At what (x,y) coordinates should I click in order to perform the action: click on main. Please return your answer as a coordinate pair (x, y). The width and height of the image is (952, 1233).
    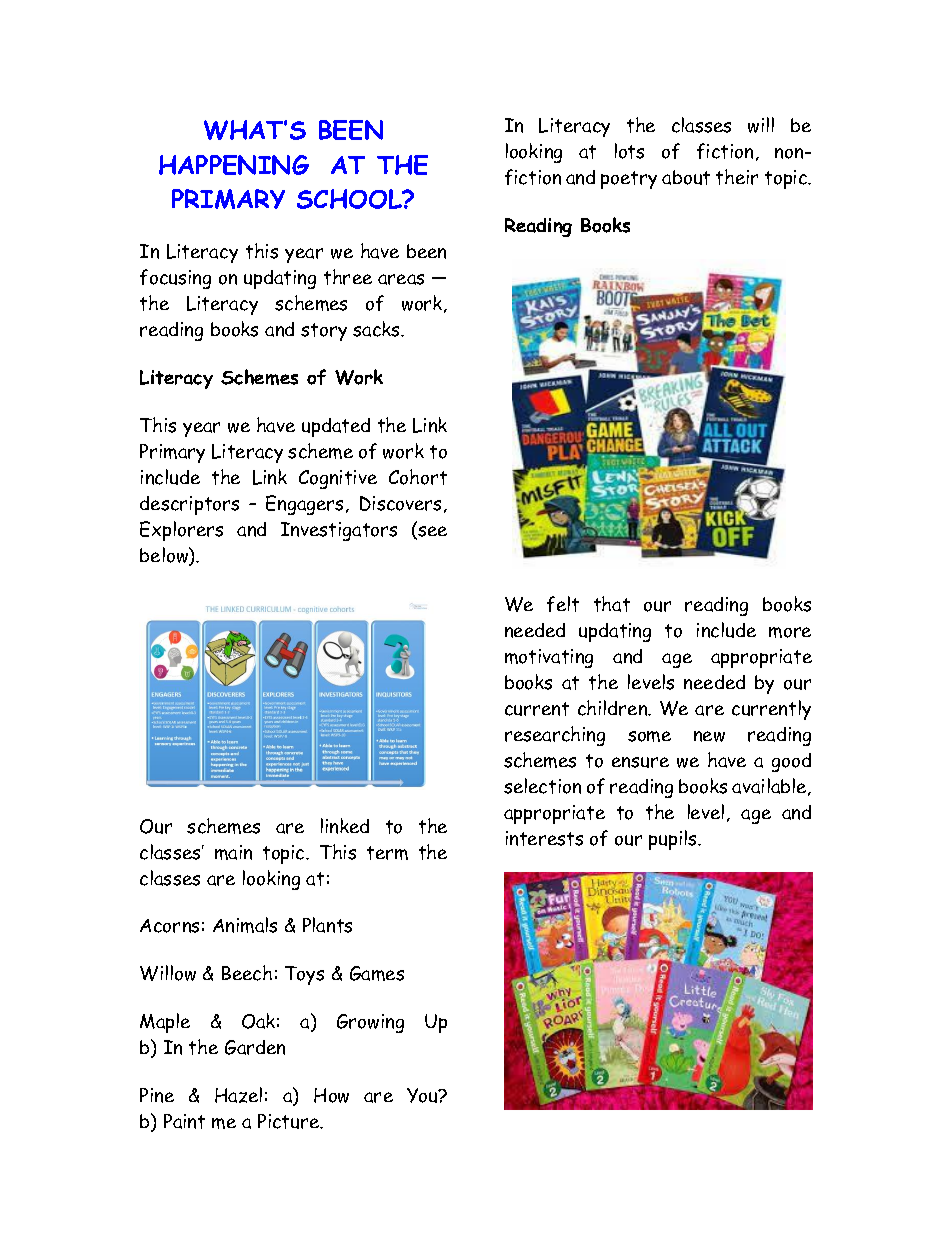
    Looking at the image, I should click on (233, 852).
